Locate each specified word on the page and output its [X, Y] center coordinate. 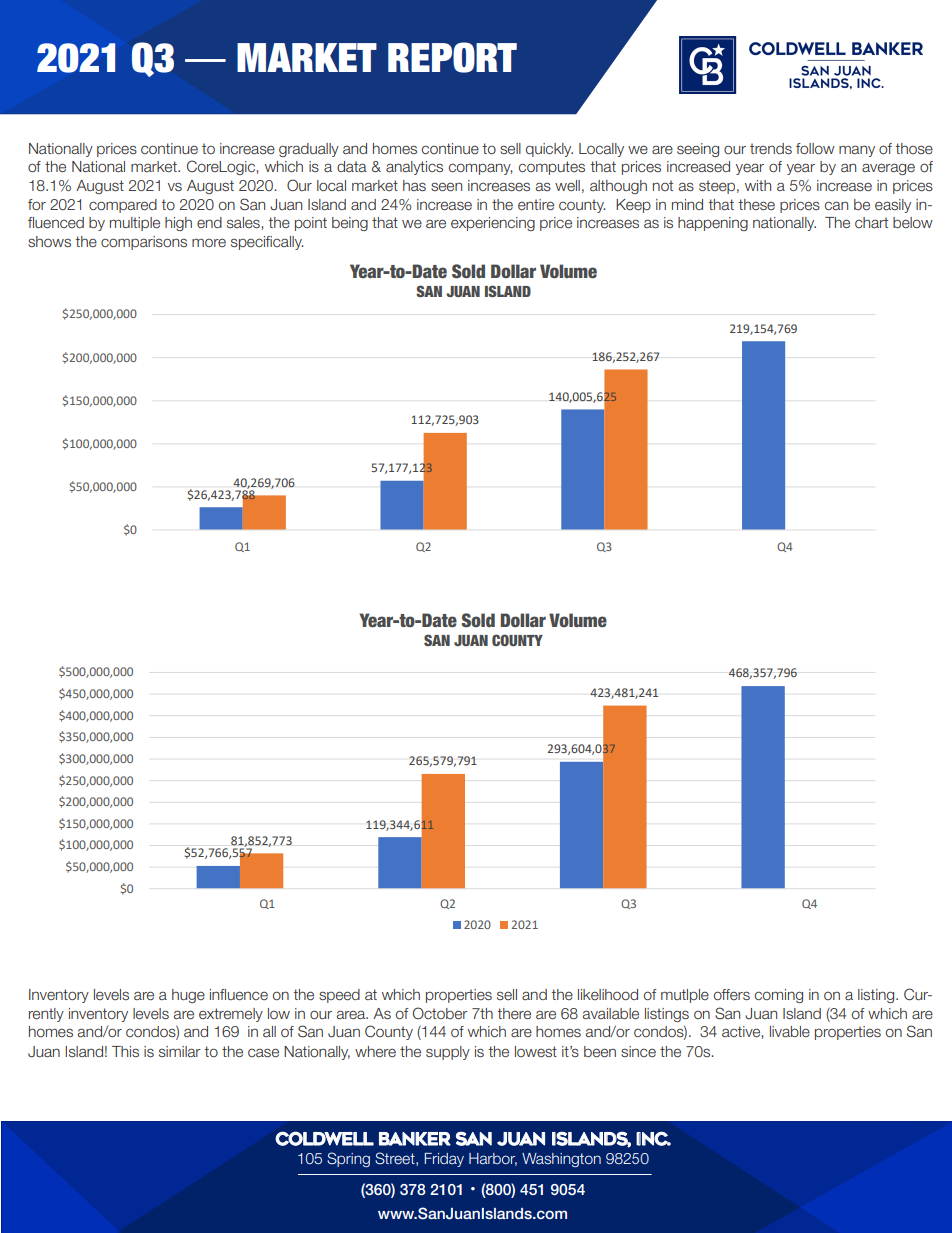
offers [732, 994]
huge [188, 996]
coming [779, 996]
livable [790, 1031]
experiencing [493, 224]
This [125, 1051]
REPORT [452, 57]
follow [815, 148]
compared [123, 206]
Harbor [493, 1159]
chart [871, 222]
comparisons [144, 243]
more [209, 242]
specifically [267, 243]
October [440, 1013]
